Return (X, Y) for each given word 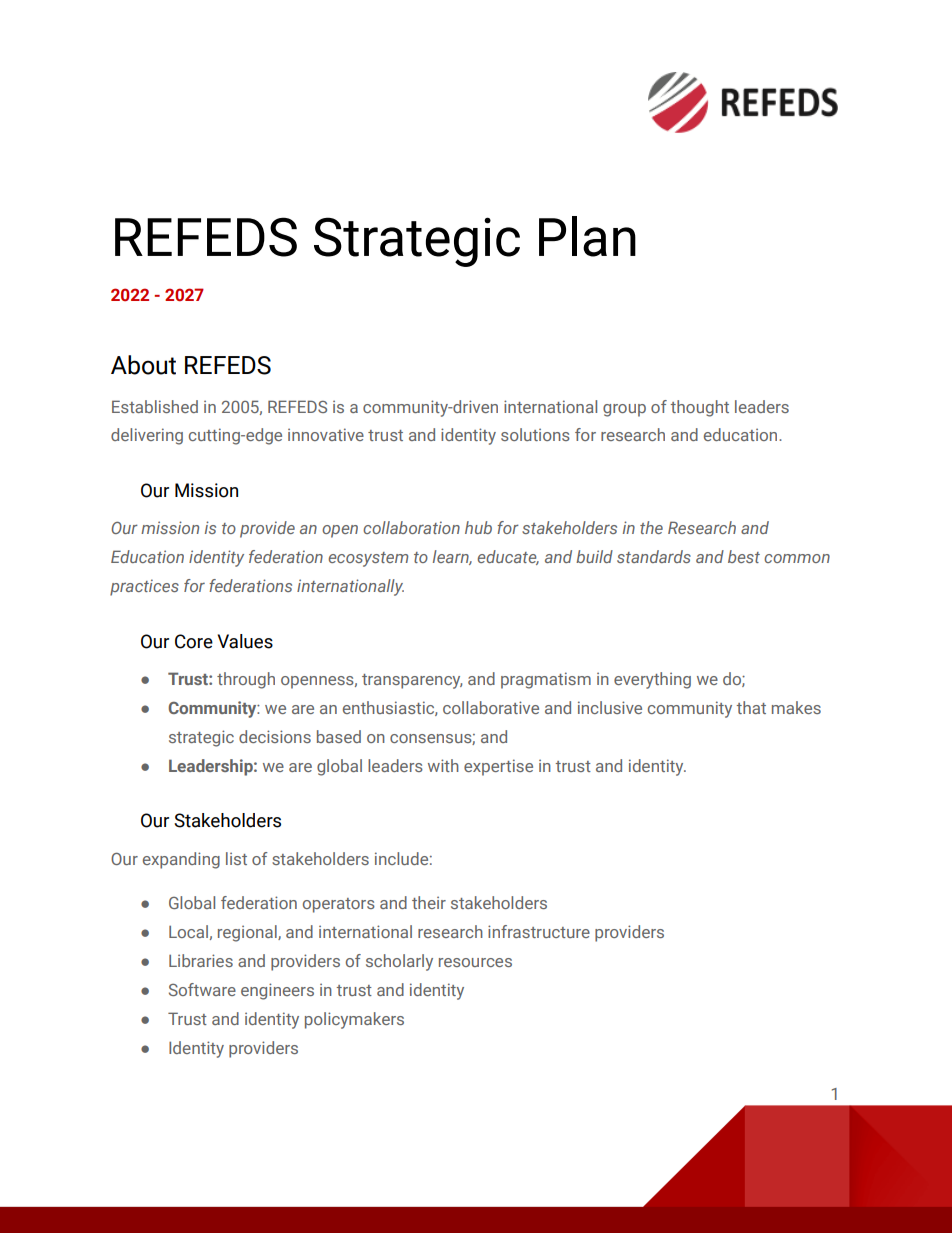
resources (475, 962)
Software (202, 989)
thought (699, 408)
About (143, 365)
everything (652, 680)
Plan (587, 236)
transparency (412, 681)
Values (245, 641)
